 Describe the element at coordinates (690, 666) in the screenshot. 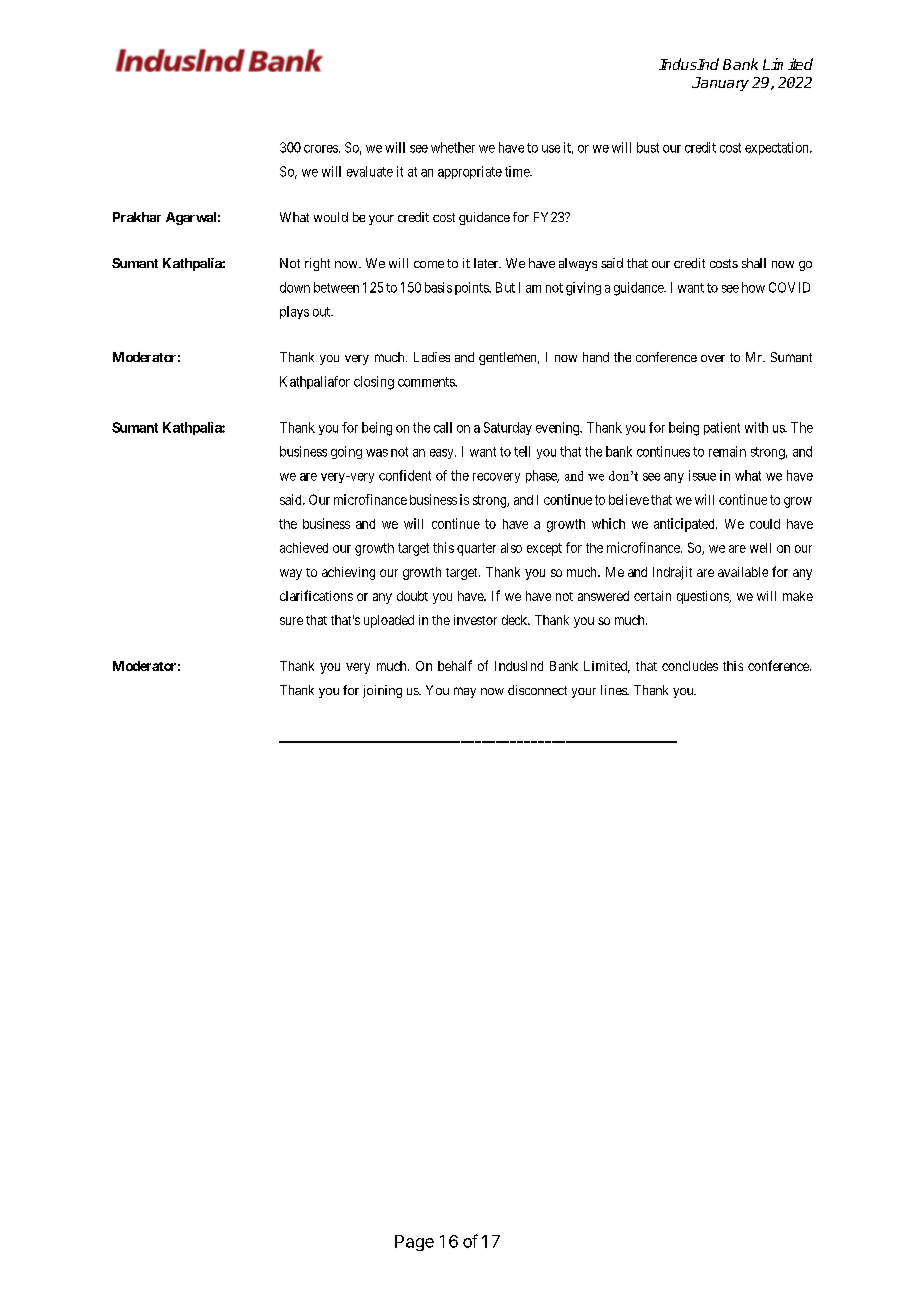

I see `concludes` at that location.
